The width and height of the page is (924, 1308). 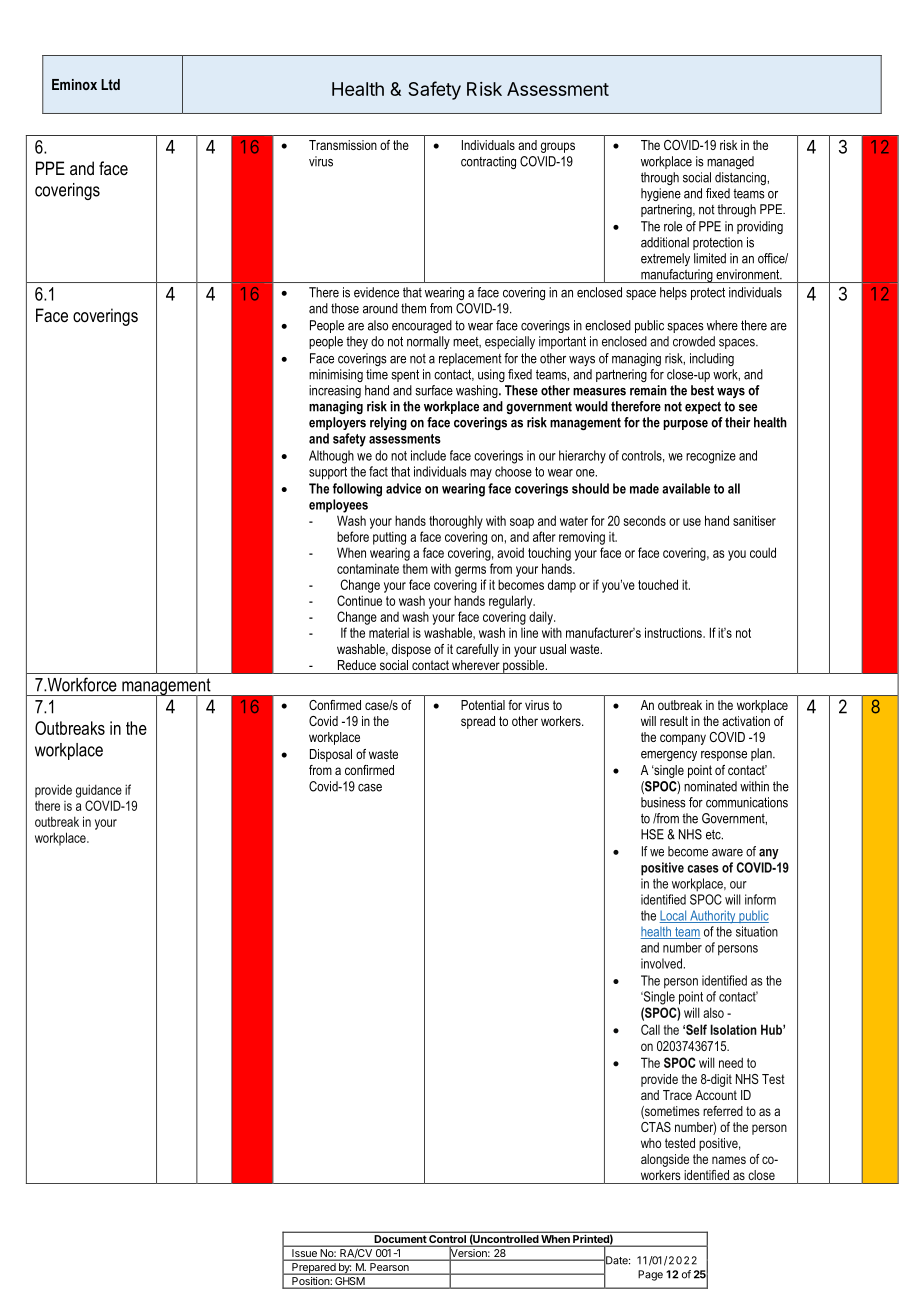 I want to click on managed, so click(x=730, y=162).
